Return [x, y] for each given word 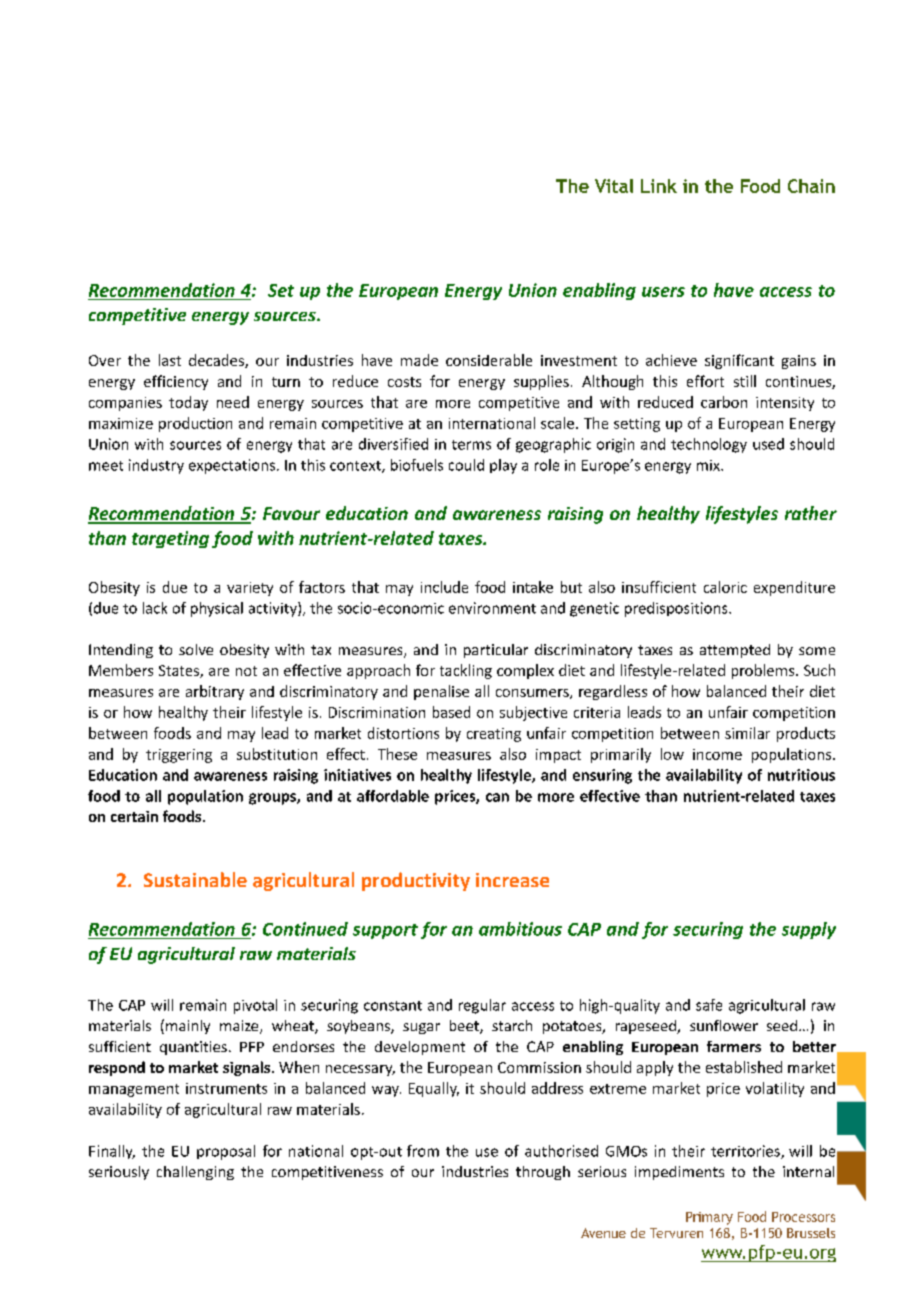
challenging [195, 1173]
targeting [170, 539]
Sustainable [195, 879]
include [444, 587]
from [423, 1151]
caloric [725, 587]
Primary [709, 1218]
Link [659, 186]
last [170, 360]
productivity [416, 881]
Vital [614, 186]
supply [809, 930]
